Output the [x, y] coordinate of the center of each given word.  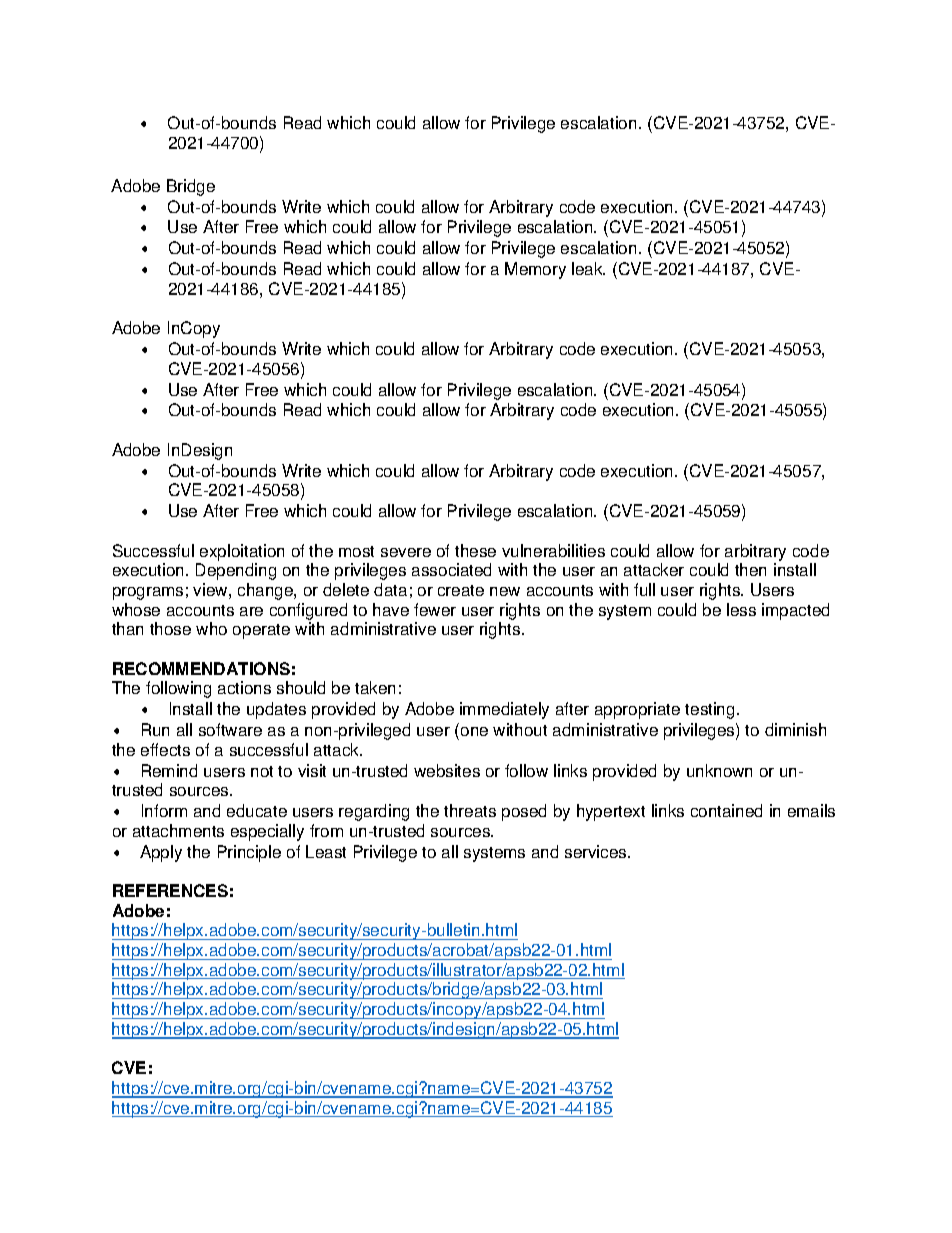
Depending [236, 571]
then [750, 569]
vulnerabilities [553, 550]
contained [726, 810]
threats [470, 810]
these [475, 550]
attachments [178, 830]
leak [588, 268]
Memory [535, 270]
